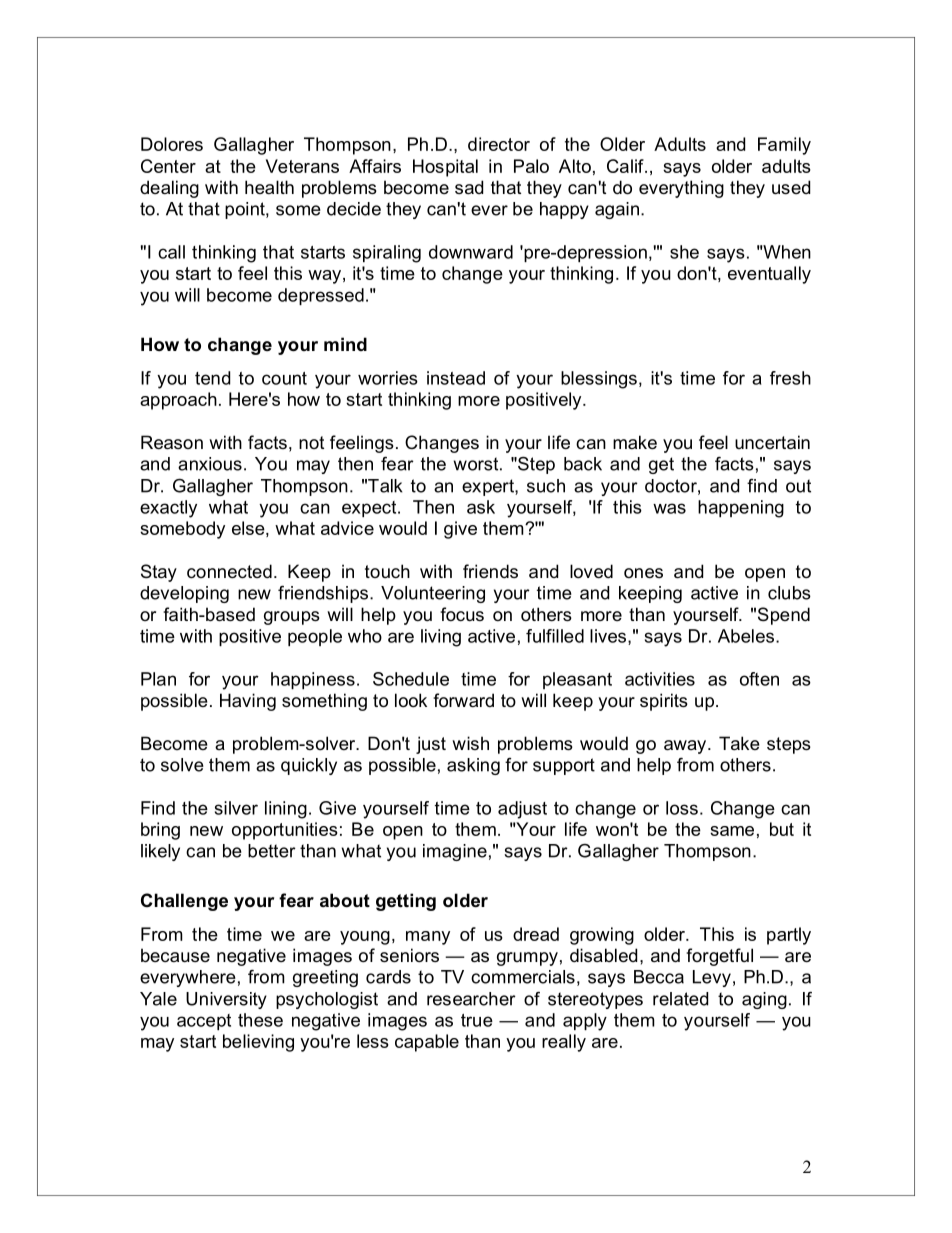 Image resolution: width=952 pixels, height=1233 pixels. What do you see at coordinates (790, 378) in the screenshot?
I see `fresh` at bounding box center [790, 378].
